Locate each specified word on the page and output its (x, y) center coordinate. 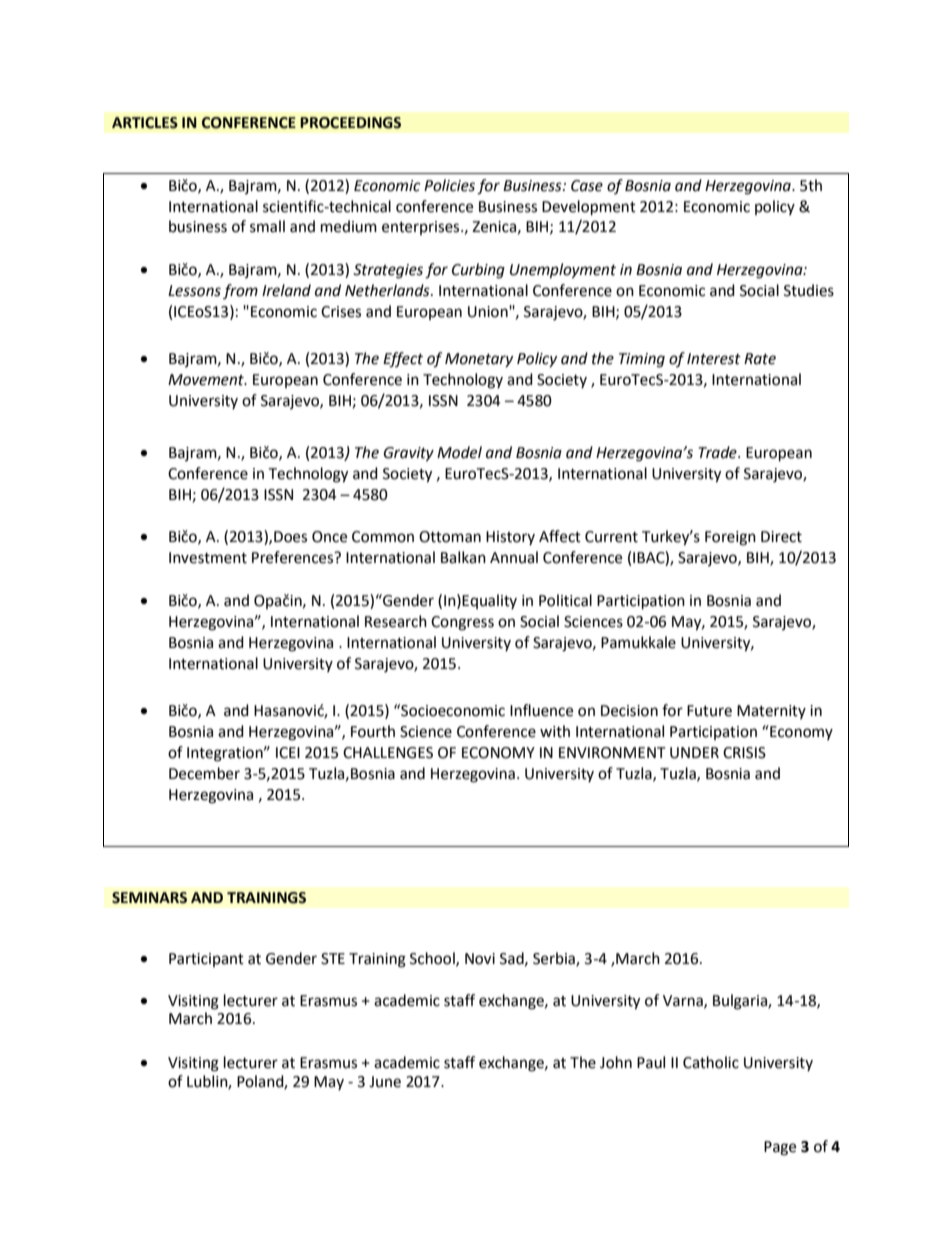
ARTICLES (145, 123)
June (385, 1082)
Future (709, 711)
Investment (208, 558)
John (616, 1062)
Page (780, 1148)
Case (587, 186)
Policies (449, 185)
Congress (462, 623)
